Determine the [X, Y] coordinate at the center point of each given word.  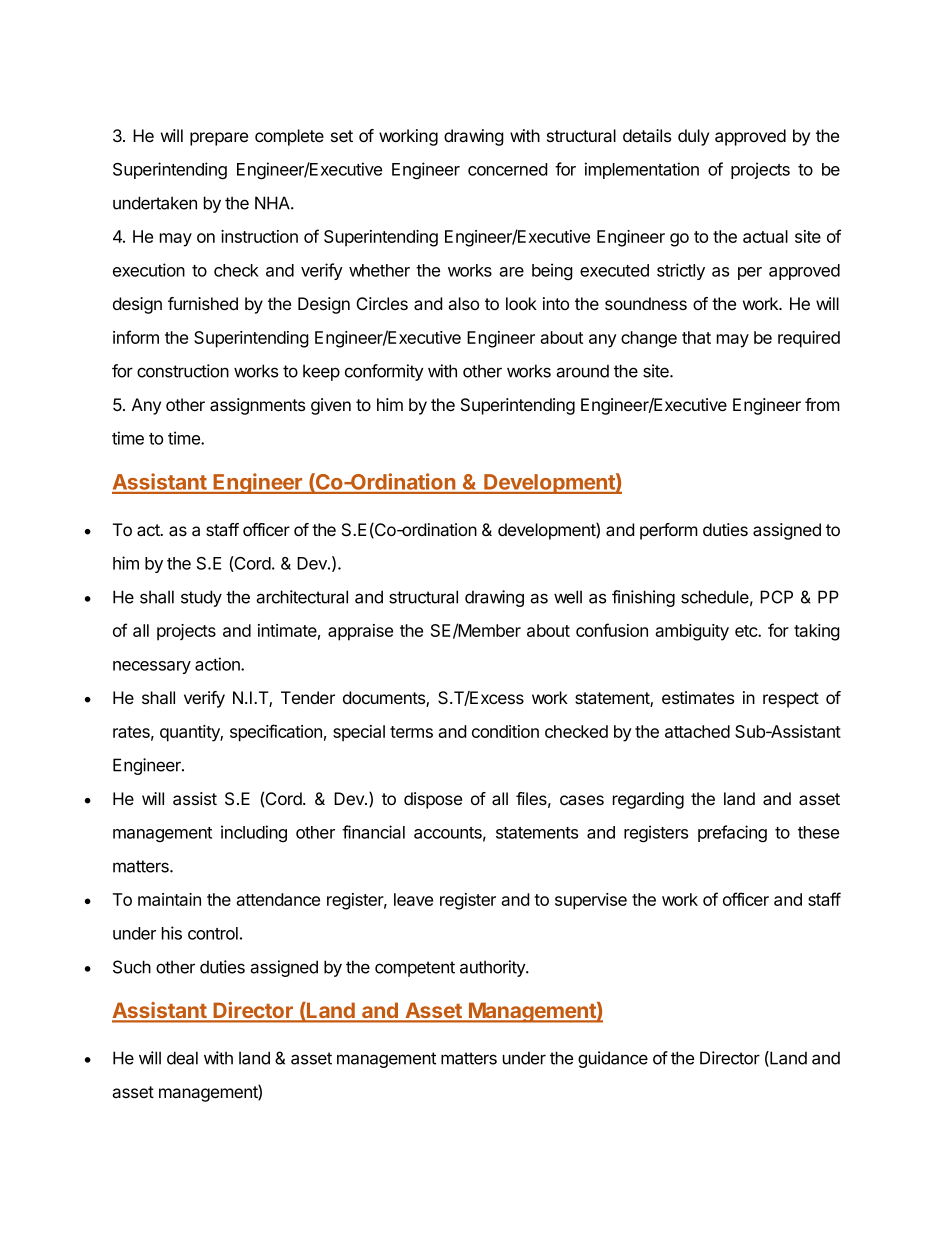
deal [182, 1058]
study [201, 598]
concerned [507, 169]
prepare [219, 139]
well [568, 597]
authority [493, 968]
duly [693, 137]
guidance [613, 1059]
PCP [776, 597]
